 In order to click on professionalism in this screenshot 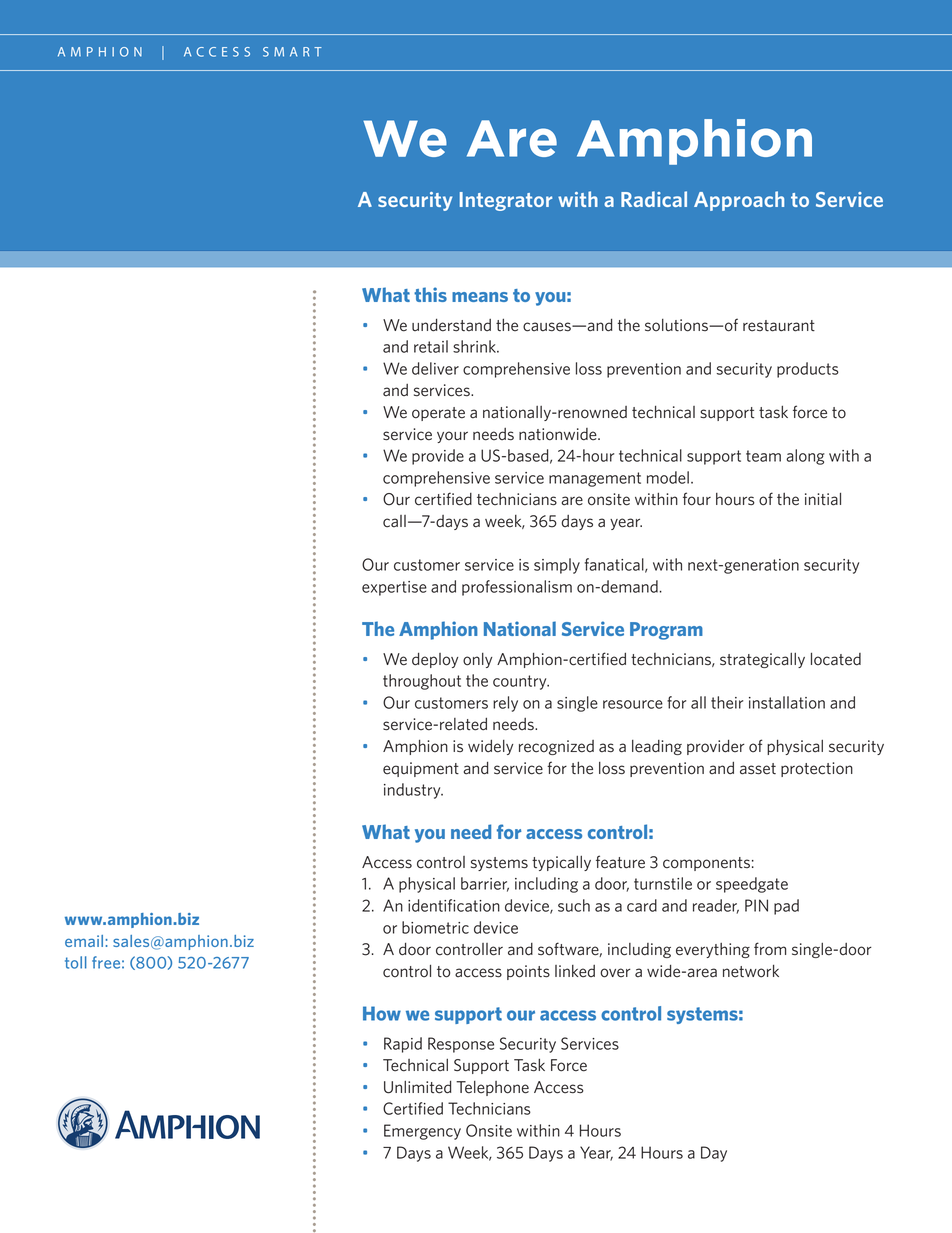, I will do `click(517, 588)`.
